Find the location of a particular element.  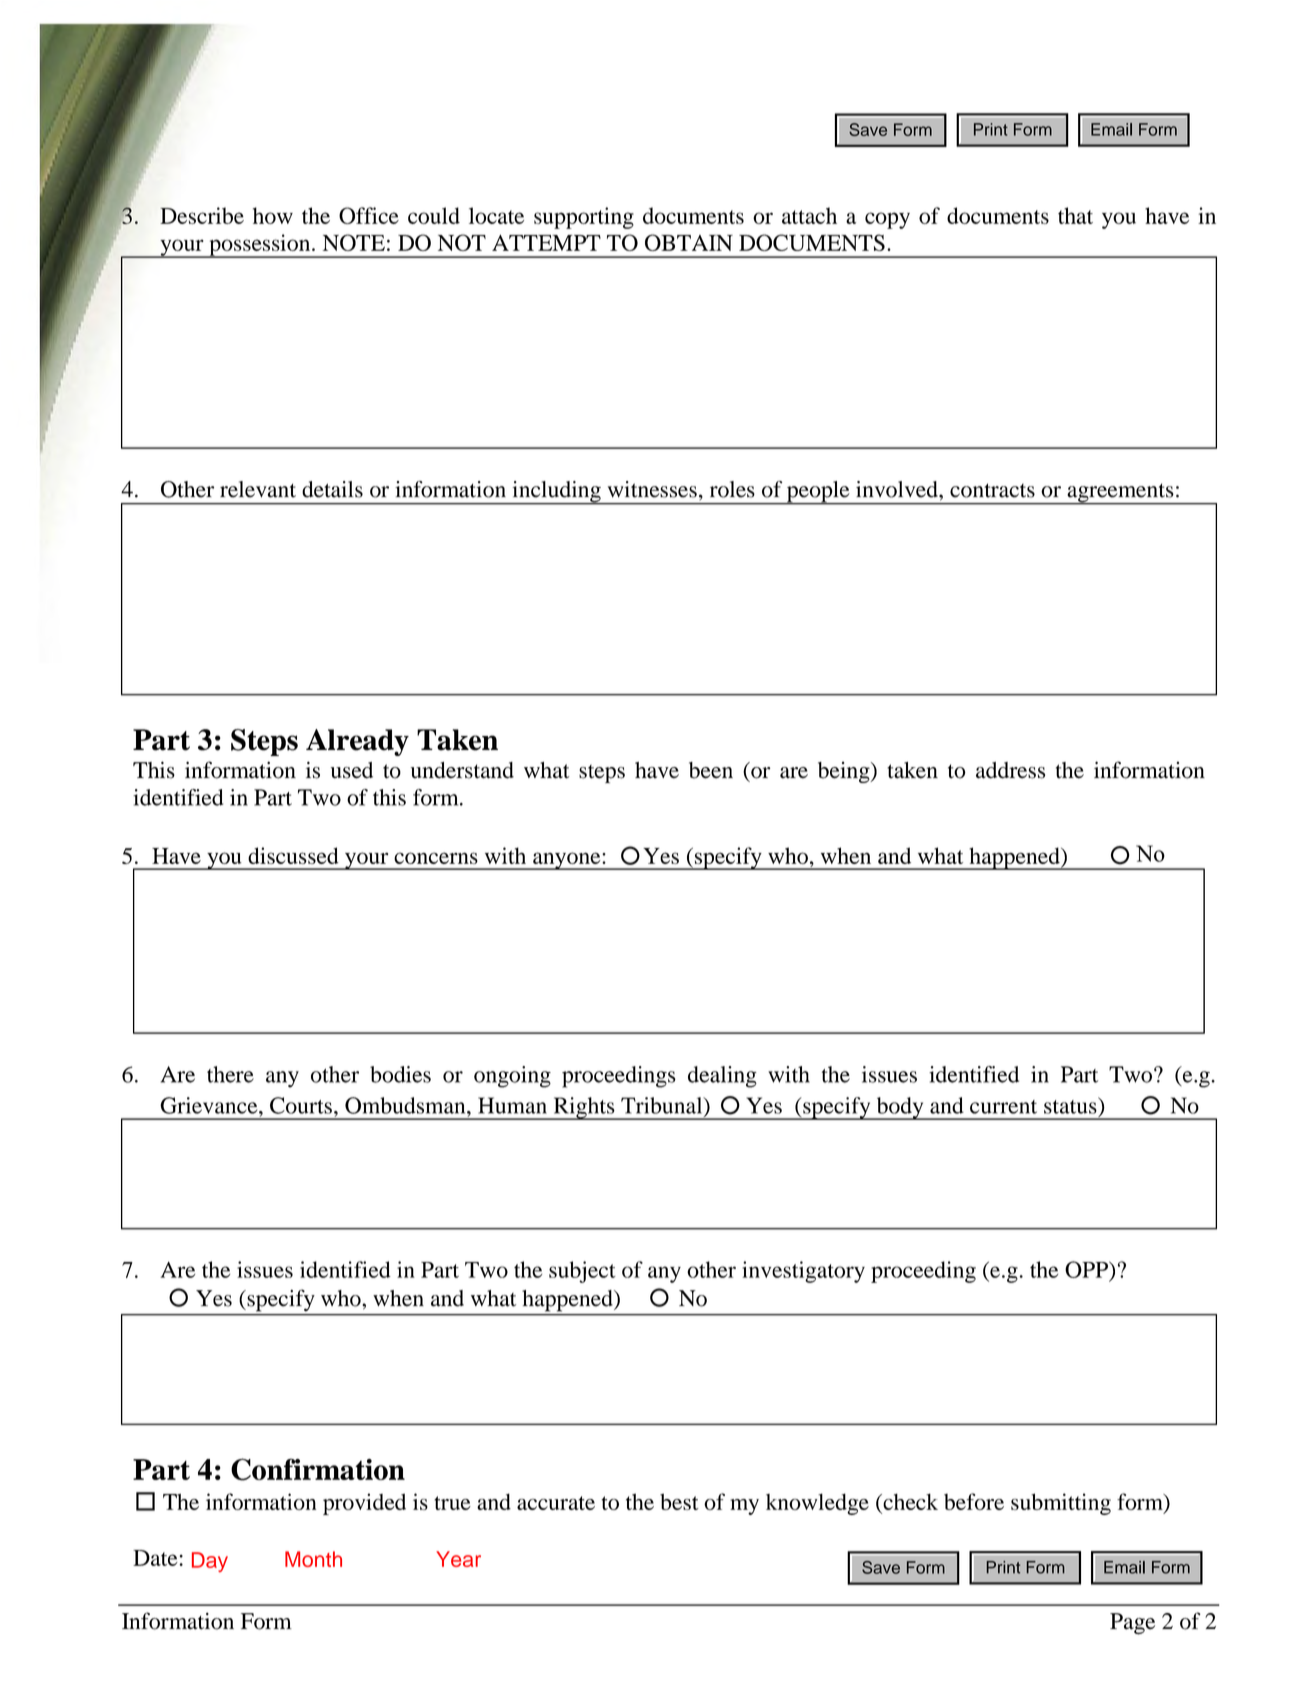

that is located at coordinates (1075, 215).
